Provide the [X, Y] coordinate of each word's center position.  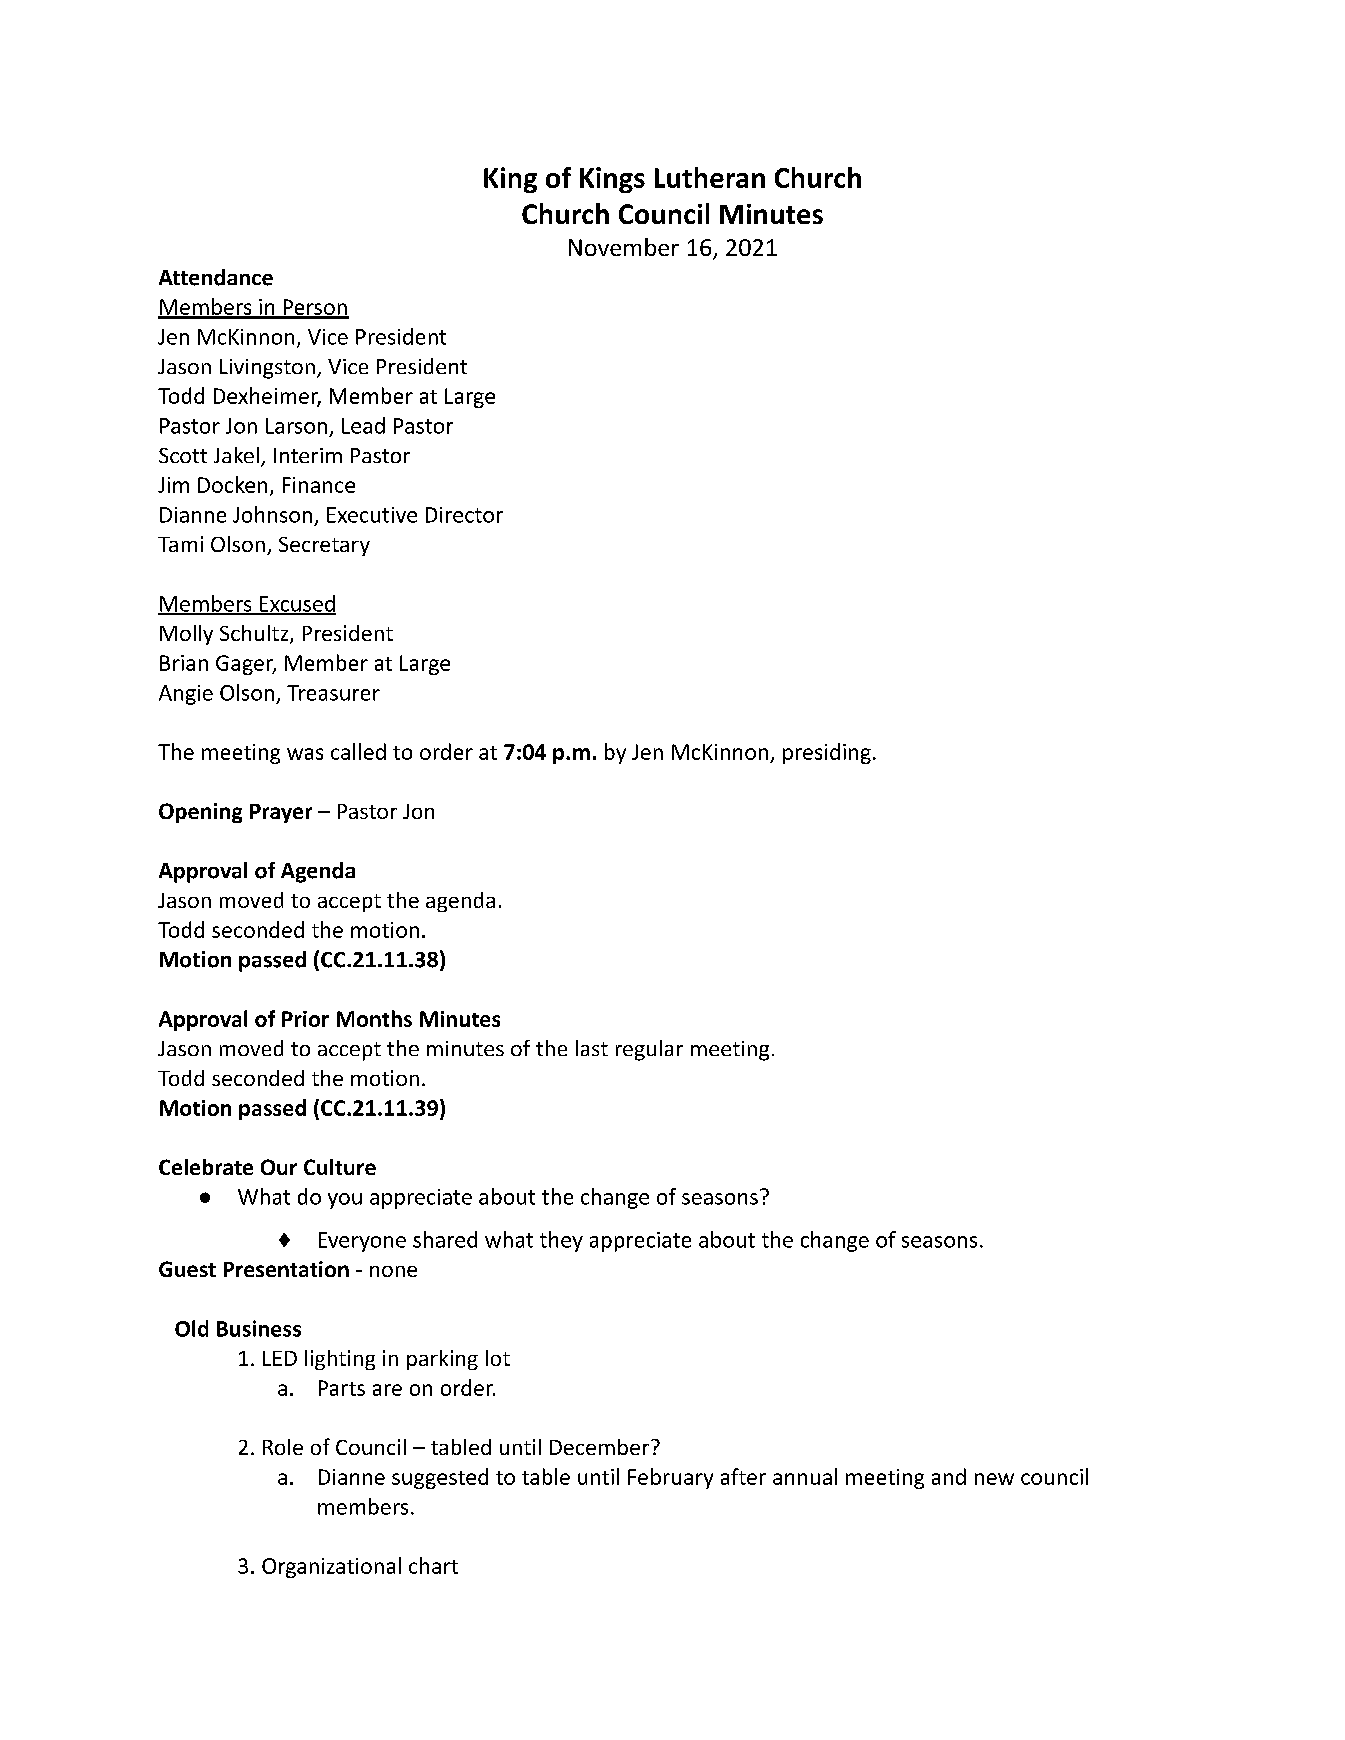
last [592, 1048]
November [624, 247]
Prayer [281, 813]
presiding [827, 753]
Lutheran [710, 177]
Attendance [216, 277]
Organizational [331, 1567]
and [949, 1476]
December [601, 1447]
